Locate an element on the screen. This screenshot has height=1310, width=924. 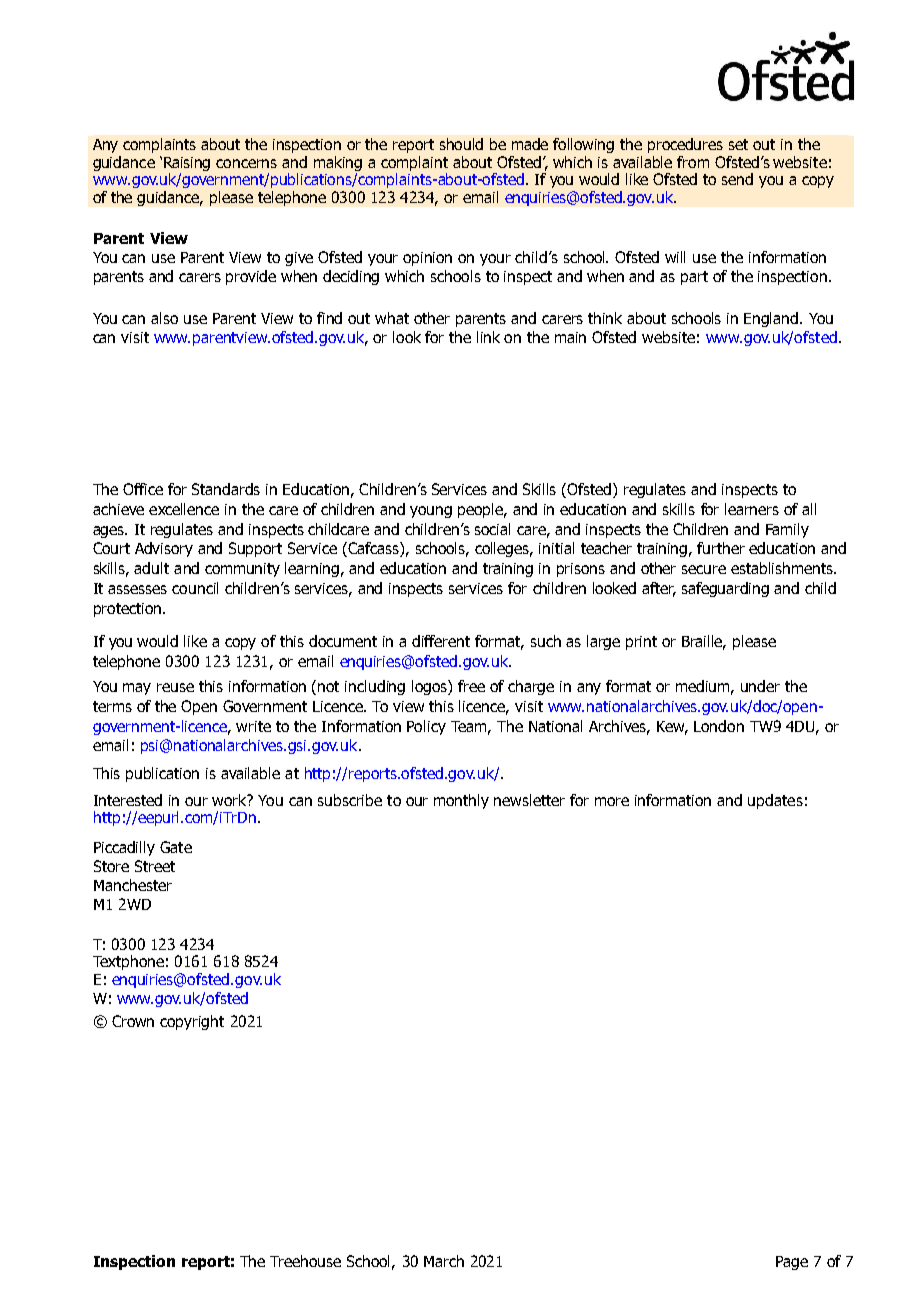
send is located at coordinates (737, 179).
